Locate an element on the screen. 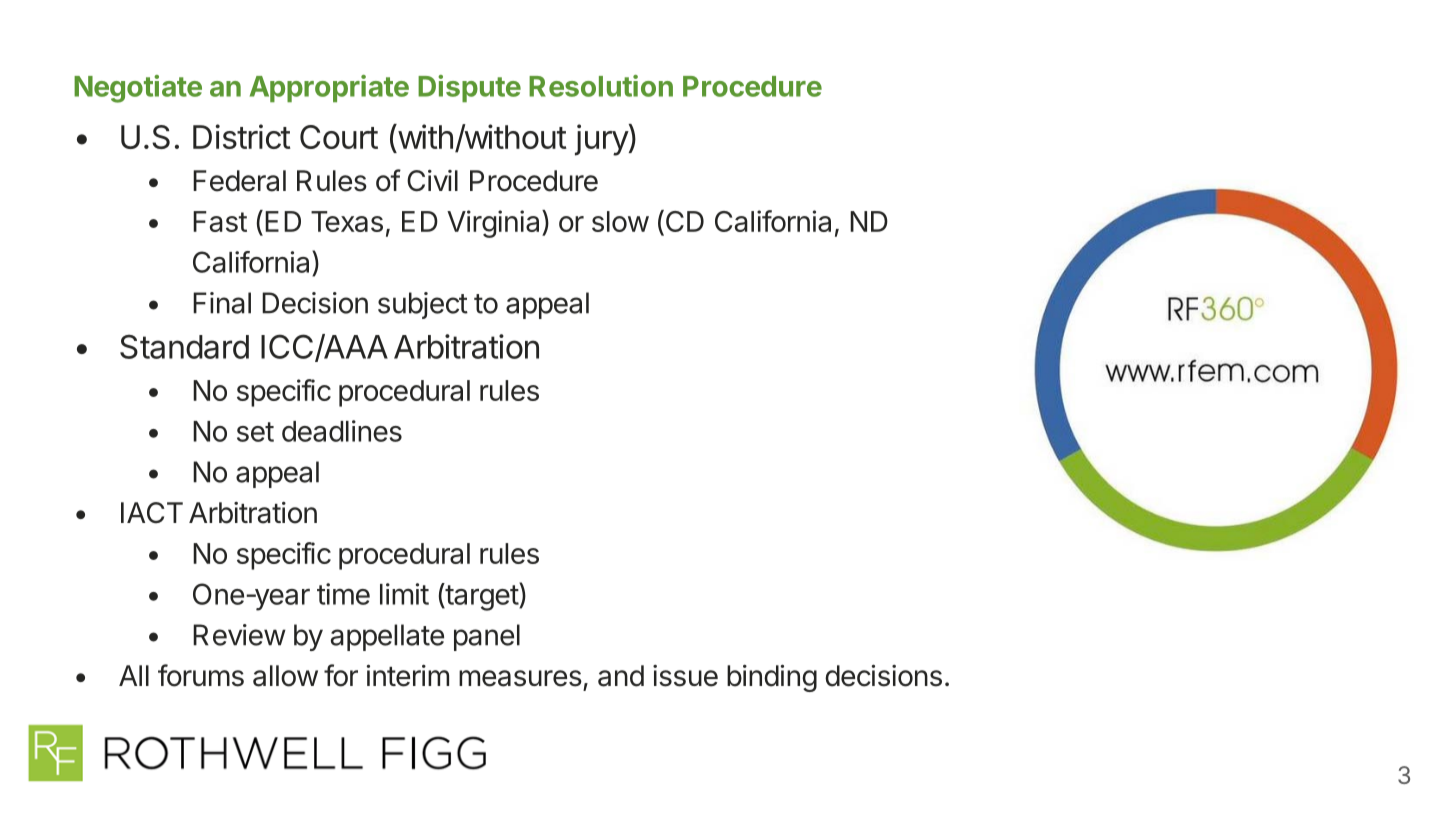 Image resolution: width=1456 pixels, height=819 pixels. subject is located at coordinates (423, 305).
